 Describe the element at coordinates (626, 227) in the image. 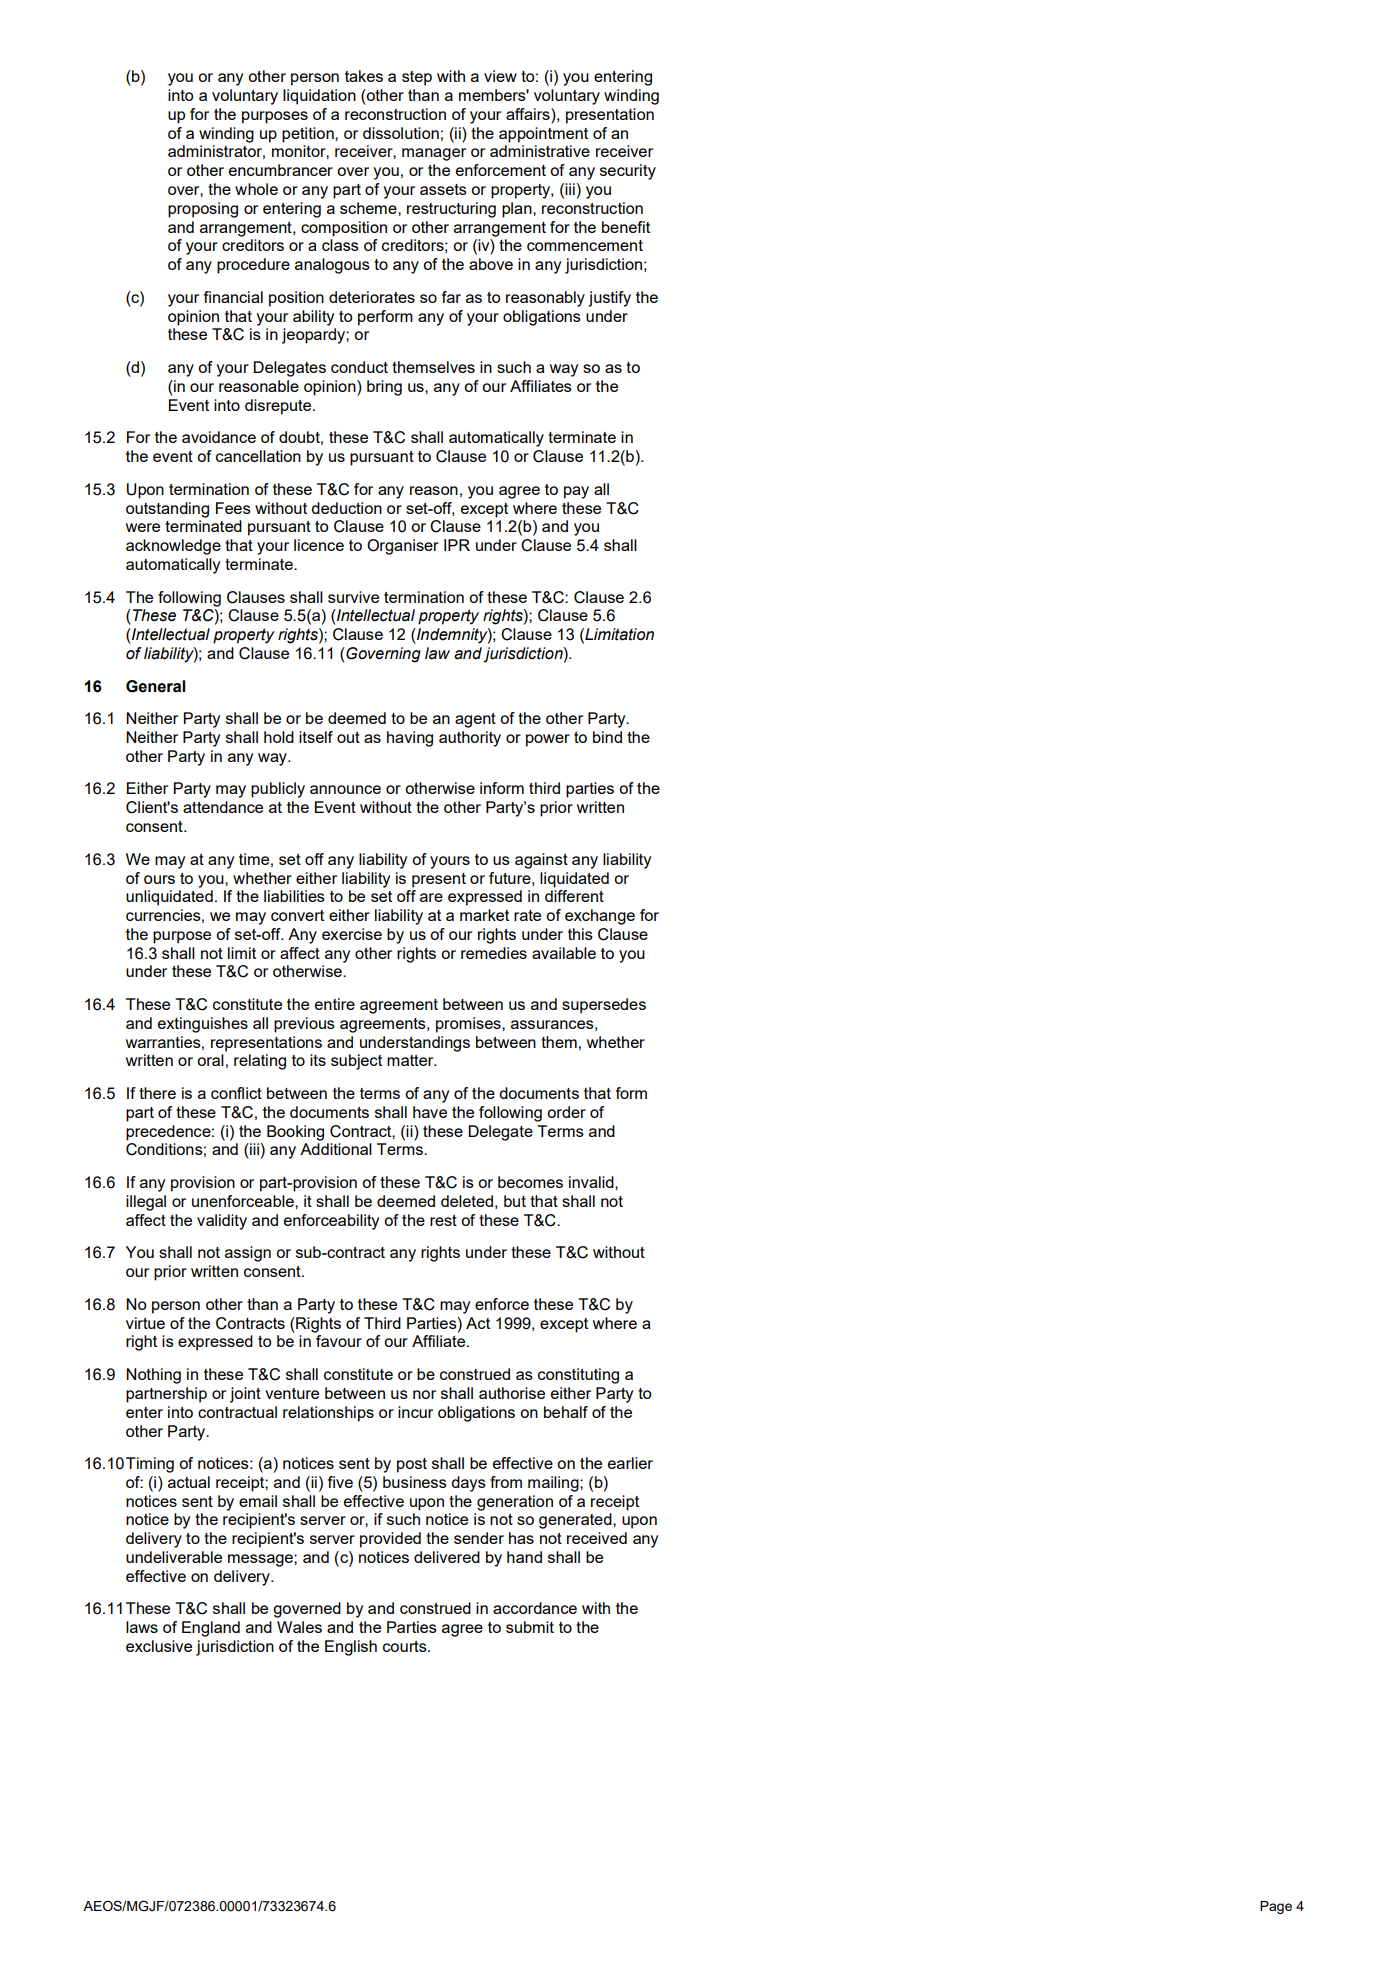

I see `benefit` at that location.
